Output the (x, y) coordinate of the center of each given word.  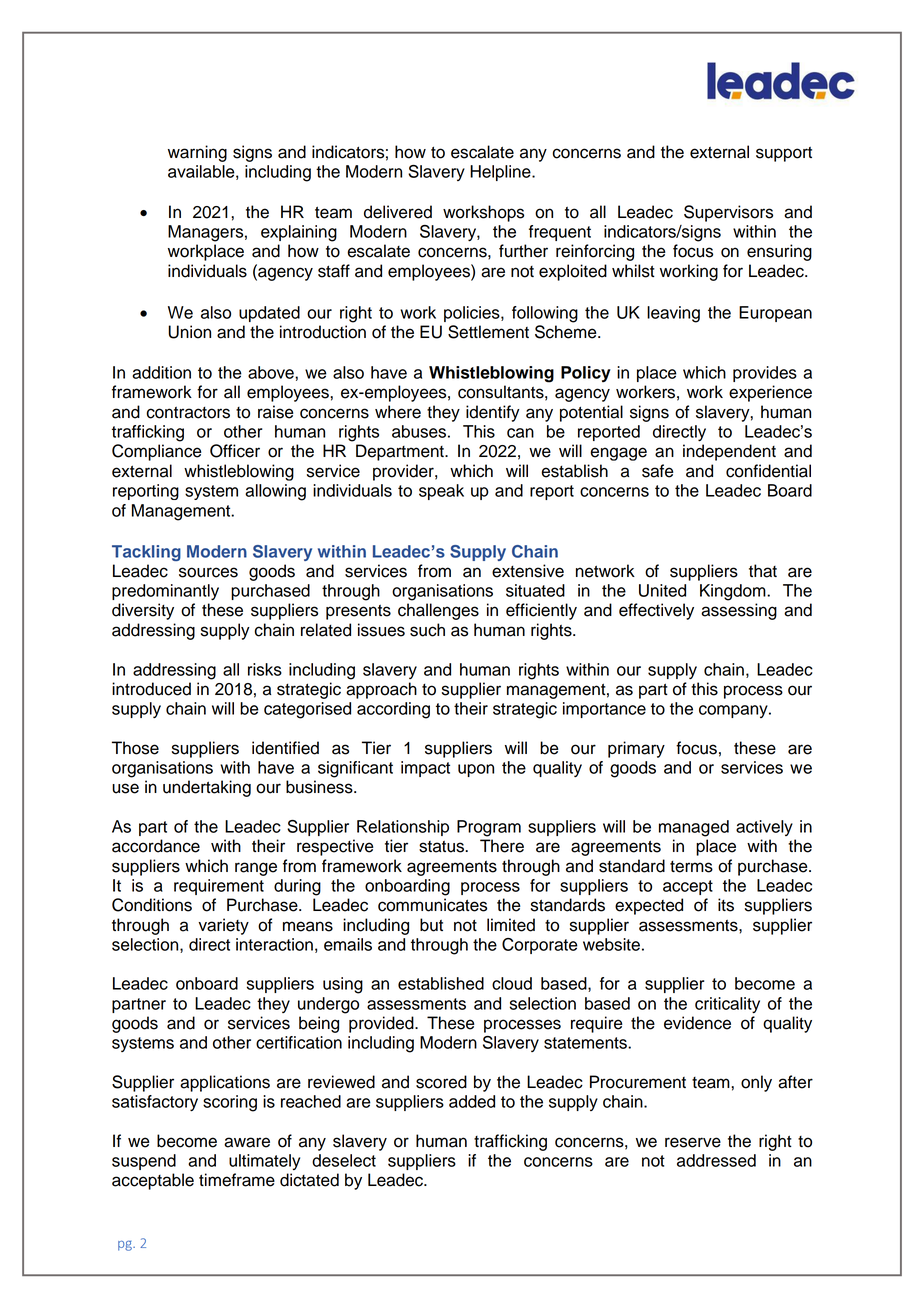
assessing (739, 611)
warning (197, 153)
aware (247, 1142)
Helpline (501, 173)
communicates (432, 905)
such (427, 630)
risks (265, 669)
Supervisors (728, 213)
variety (223, 926)
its (726, 905)
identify (493, 413)
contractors (188, 413)
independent (729, 452)
